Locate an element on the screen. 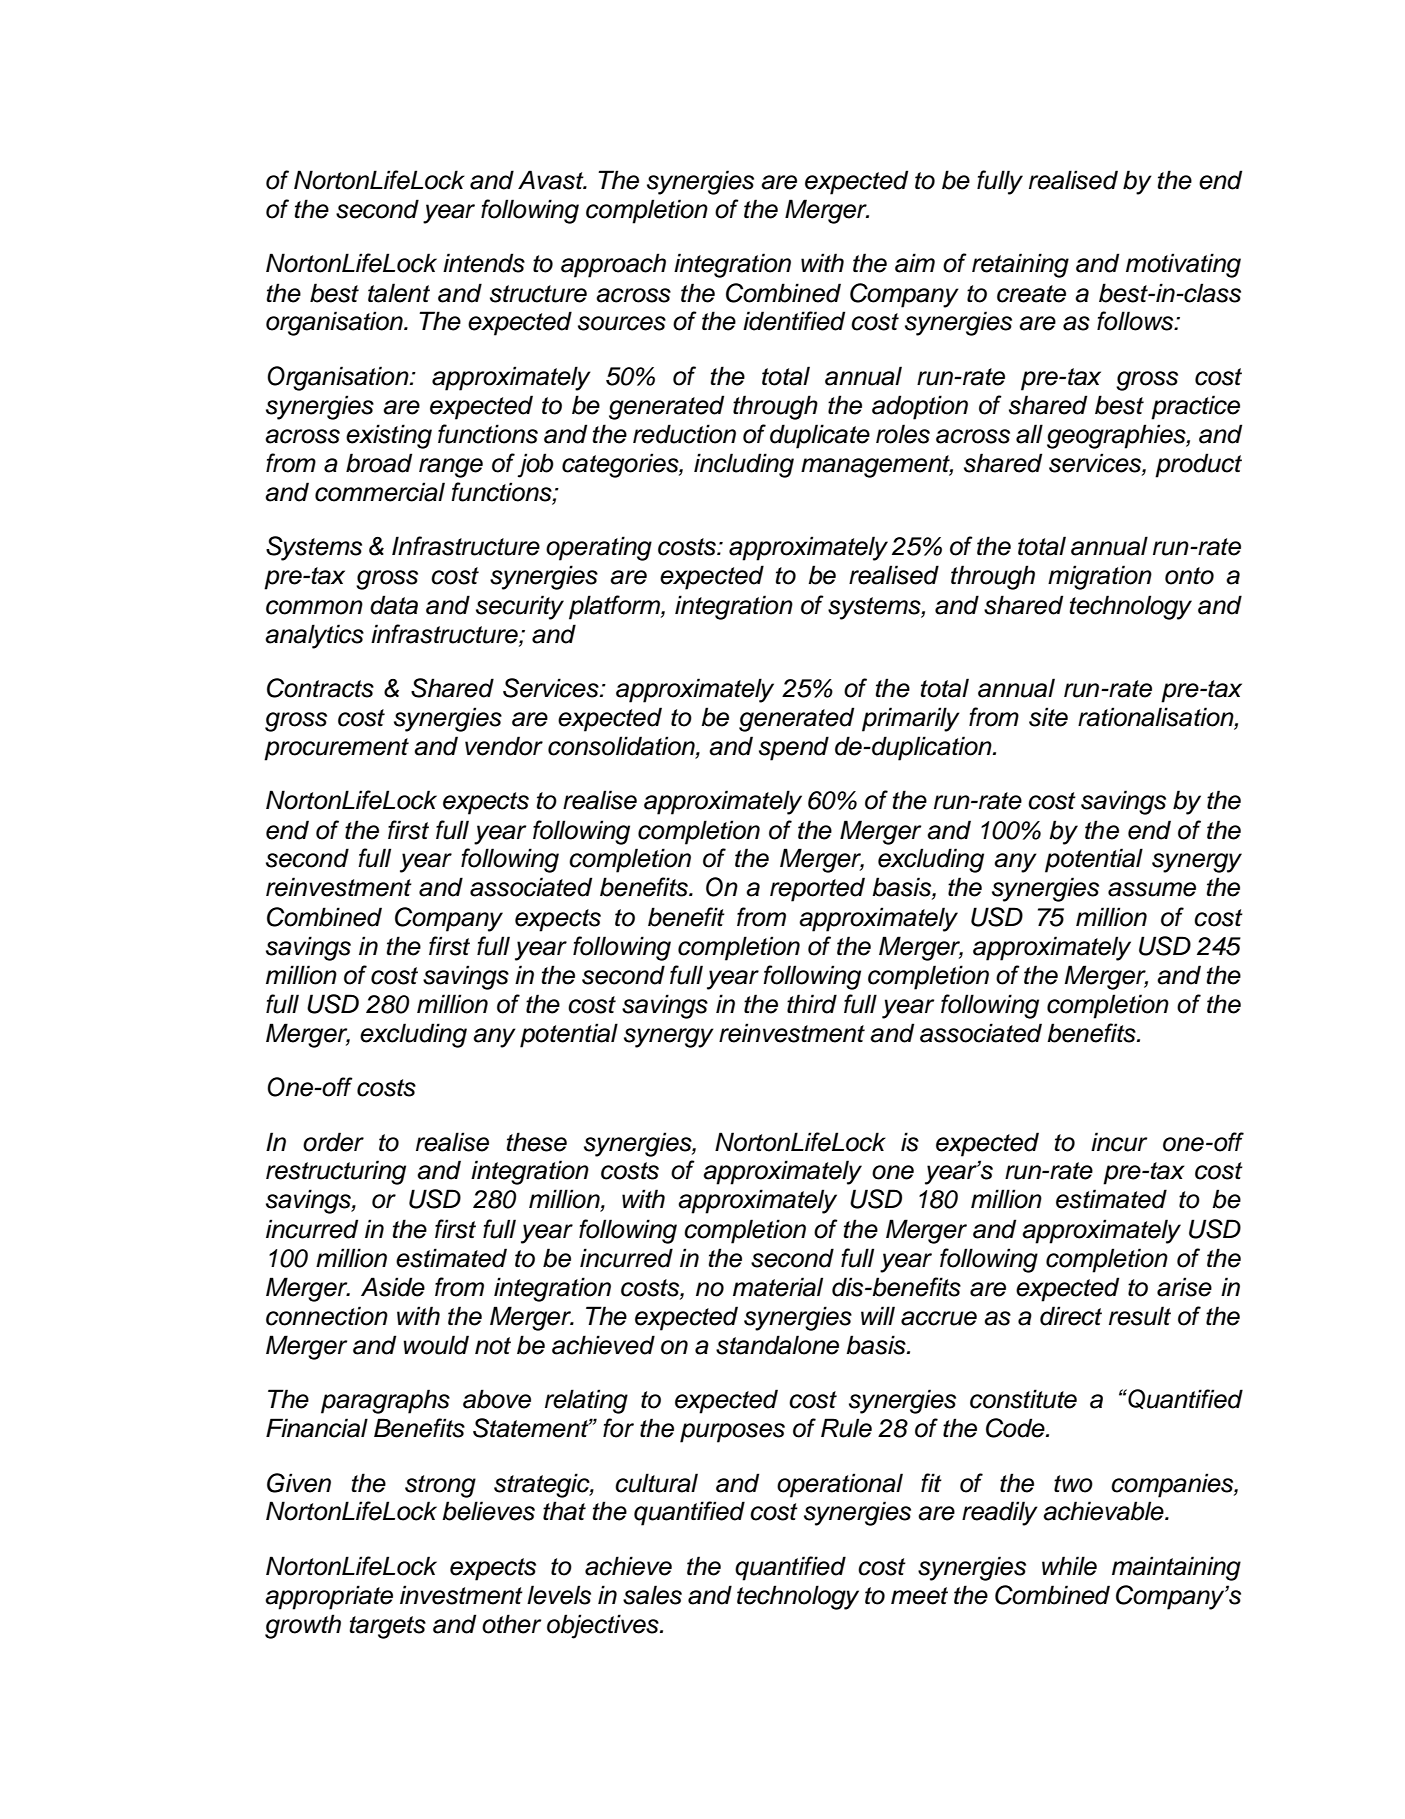  data is located at coordinates (394, 605).
